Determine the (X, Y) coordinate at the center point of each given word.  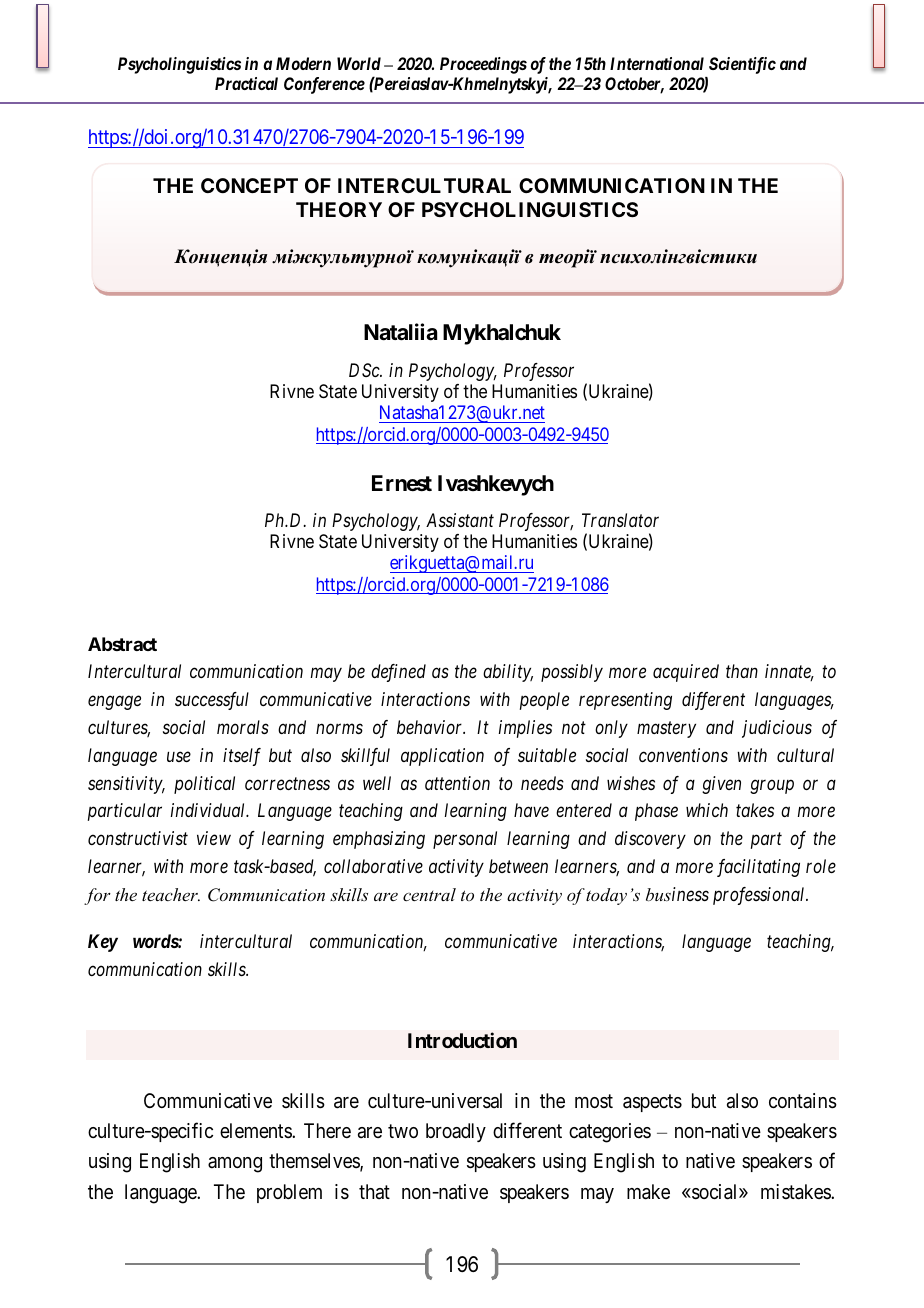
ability (508, 673)
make (648, 1192)
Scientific (742, 65)
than (742, 671)
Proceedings (483, 65)
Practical (246, 83)
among (235, 1165)
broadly (456, 1132)
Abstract (122, 644)
